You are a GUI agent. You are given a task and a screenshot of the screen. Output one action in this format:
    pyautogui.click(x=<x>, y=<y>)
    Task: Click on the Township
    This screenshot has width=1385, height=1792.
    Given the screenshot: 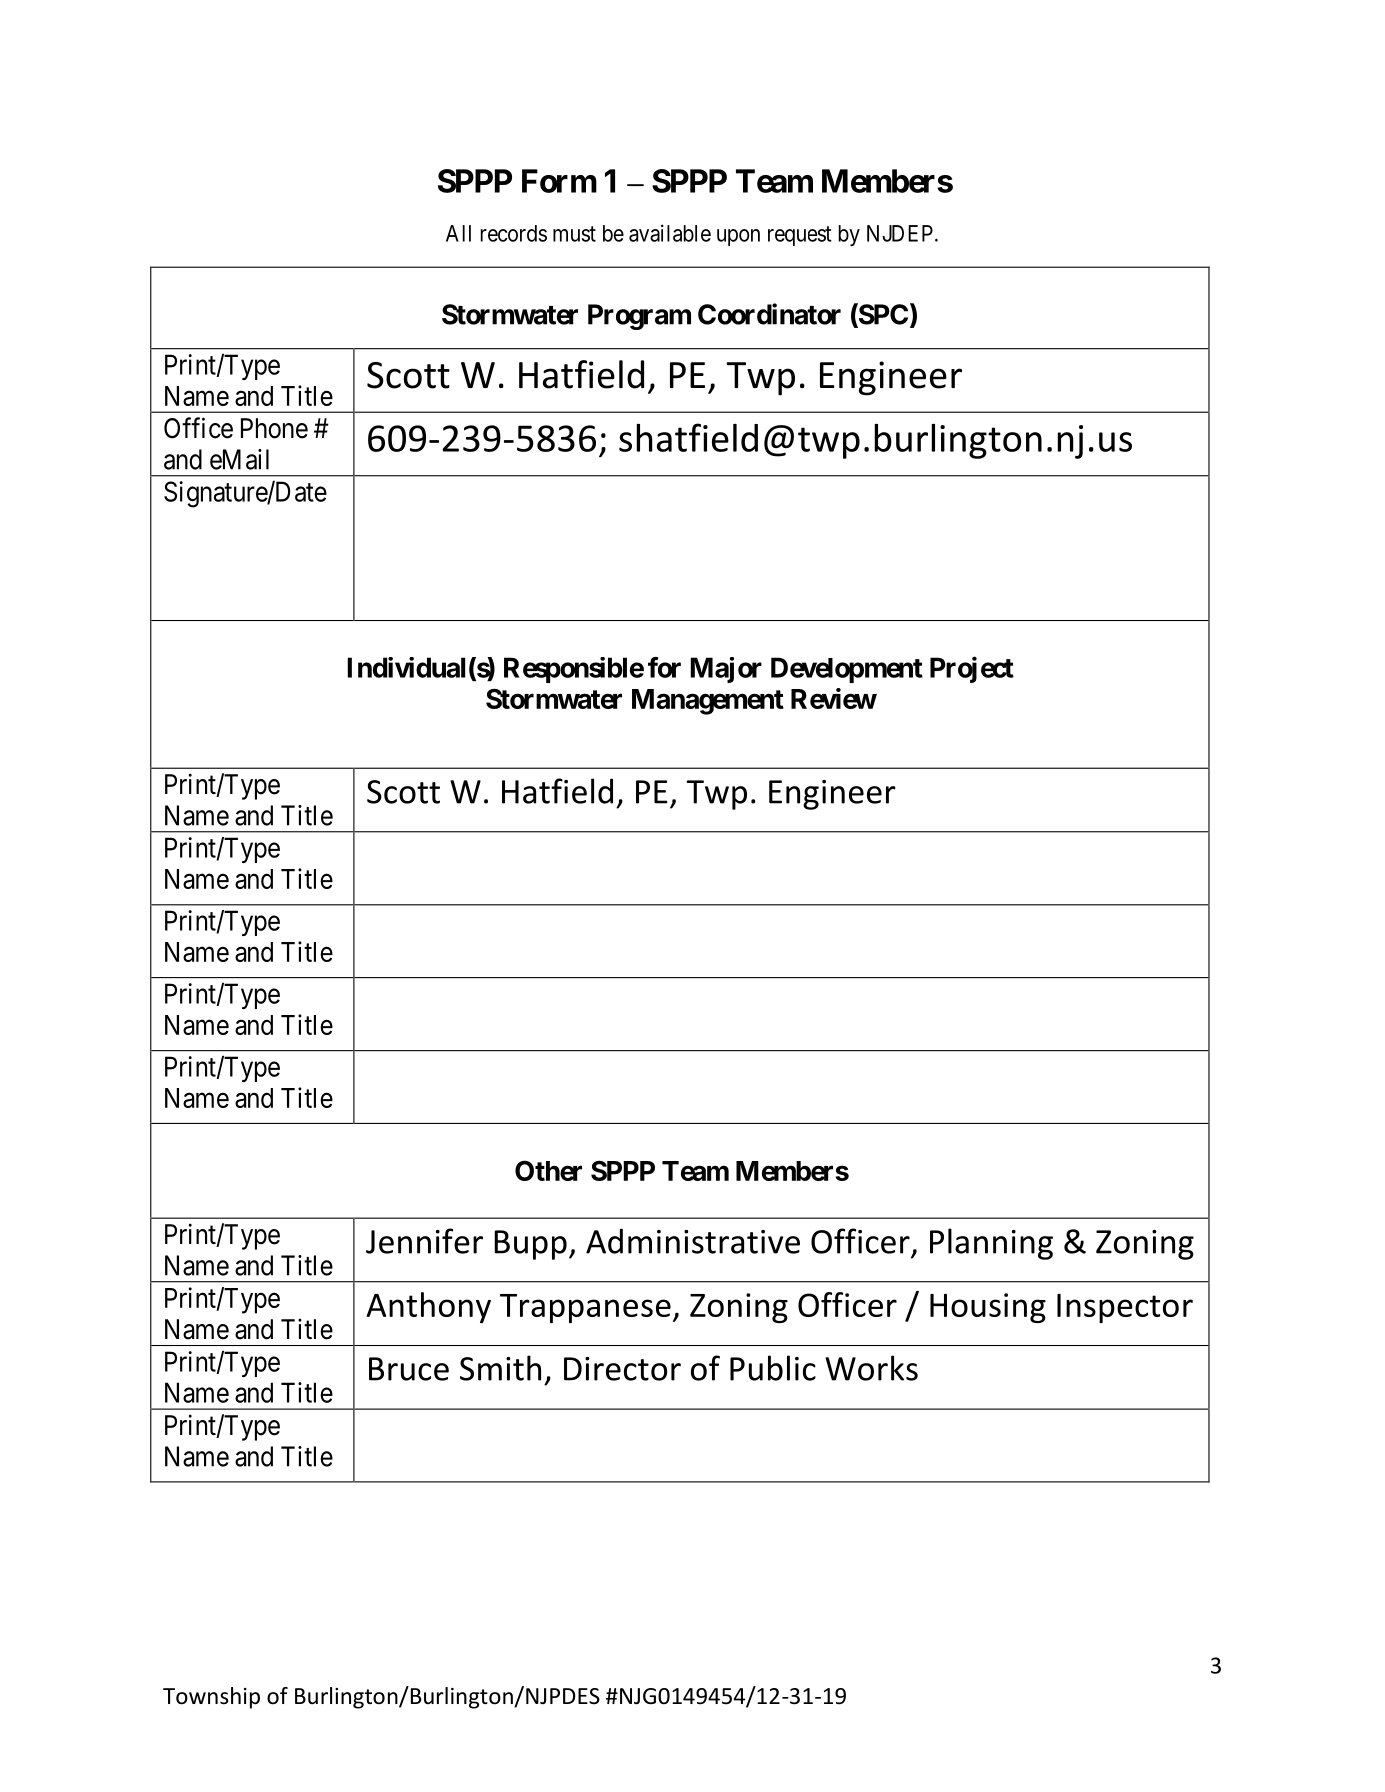 What is the action you would take?
    pyautogui.click(x=211, y=1698)
